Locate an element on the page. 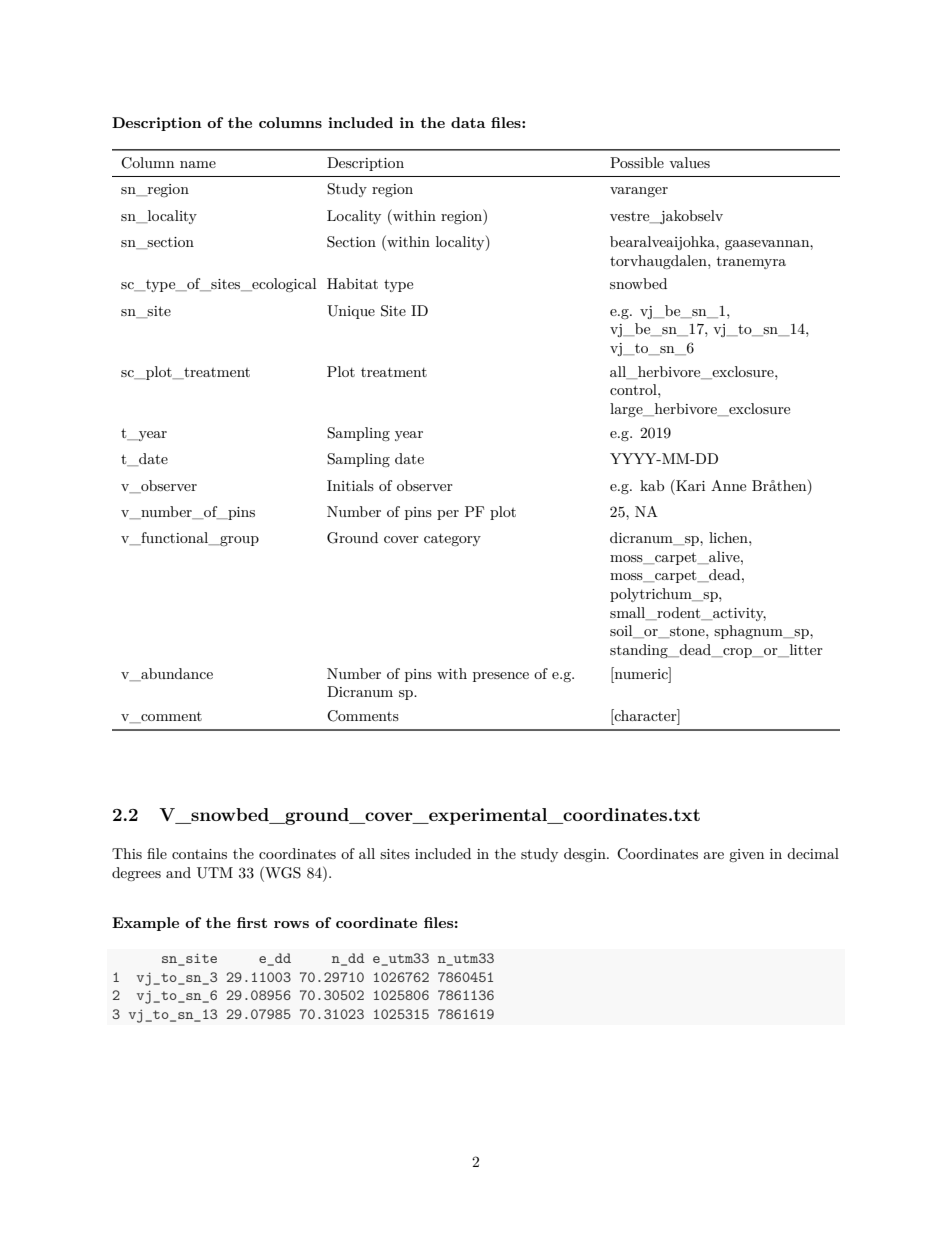 The width and height of the image is (952, 1233). Possible is located at coordinates (637, 162).
